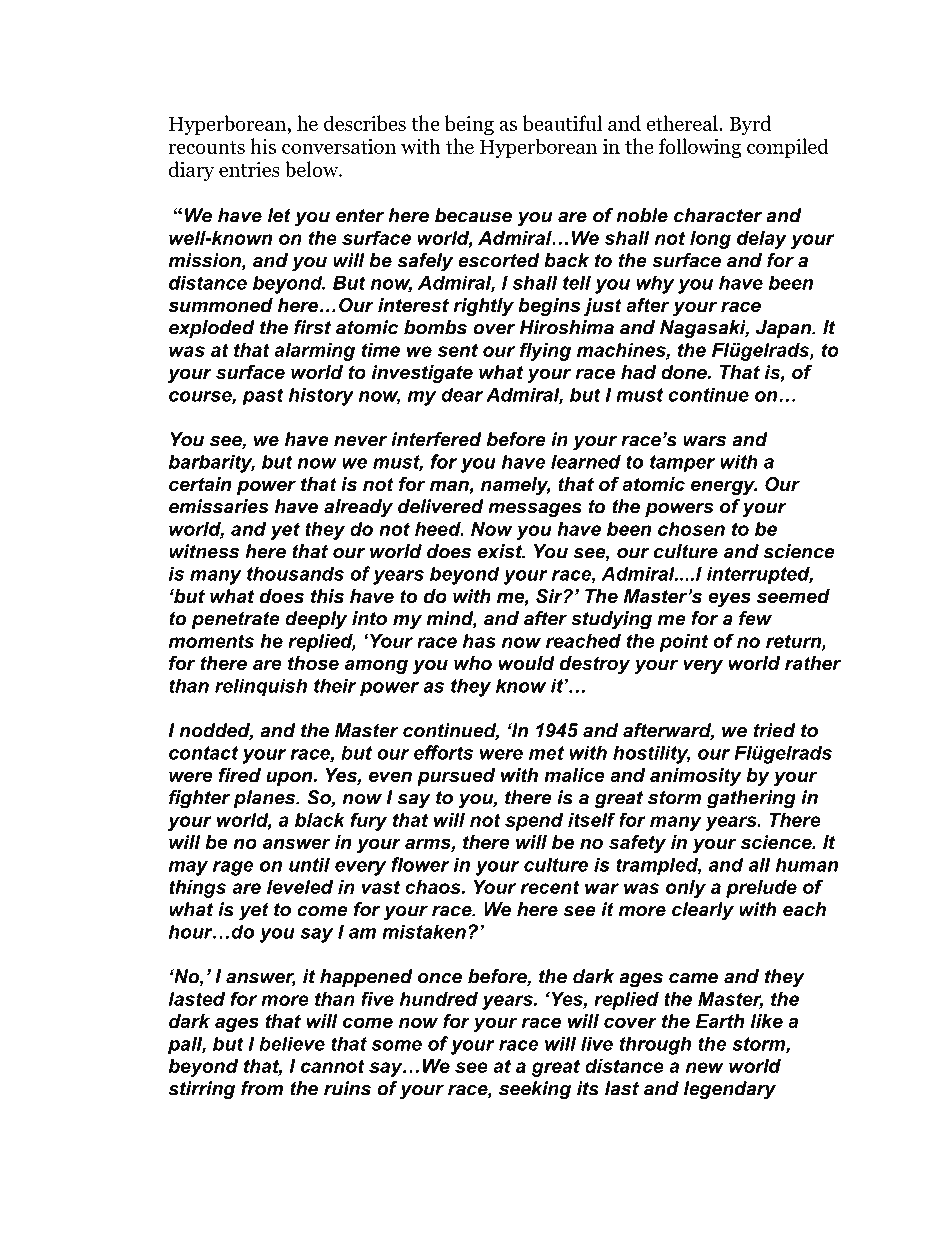 The width and height of the screenshot is (952, 1233). What do you see at coordinates (750, 125) in the screenshot?
I see `Byrd` at bounding box center [750, 125].
